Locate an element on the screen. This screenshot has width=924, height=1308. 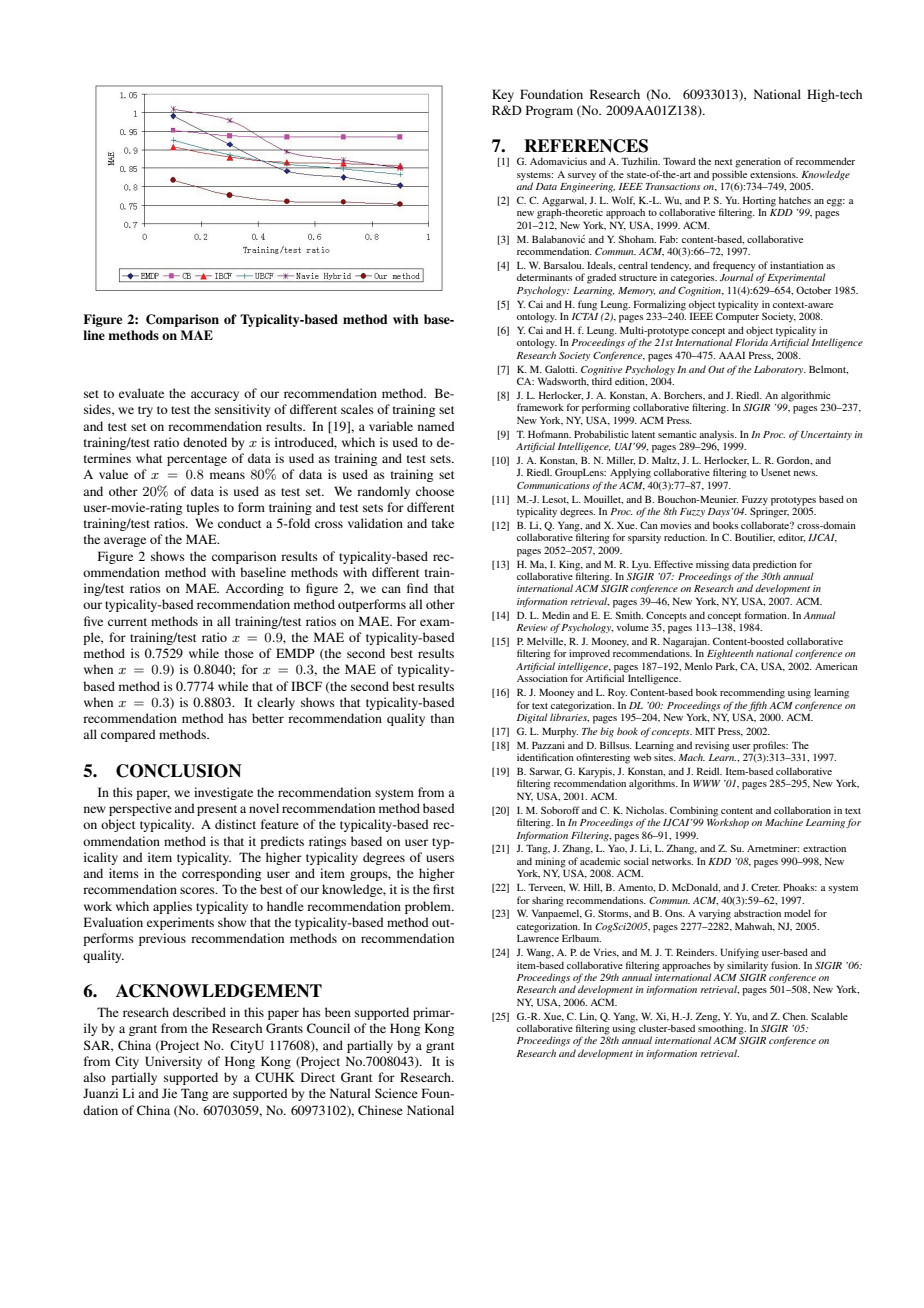
present is located at coordinates (217, 810).
